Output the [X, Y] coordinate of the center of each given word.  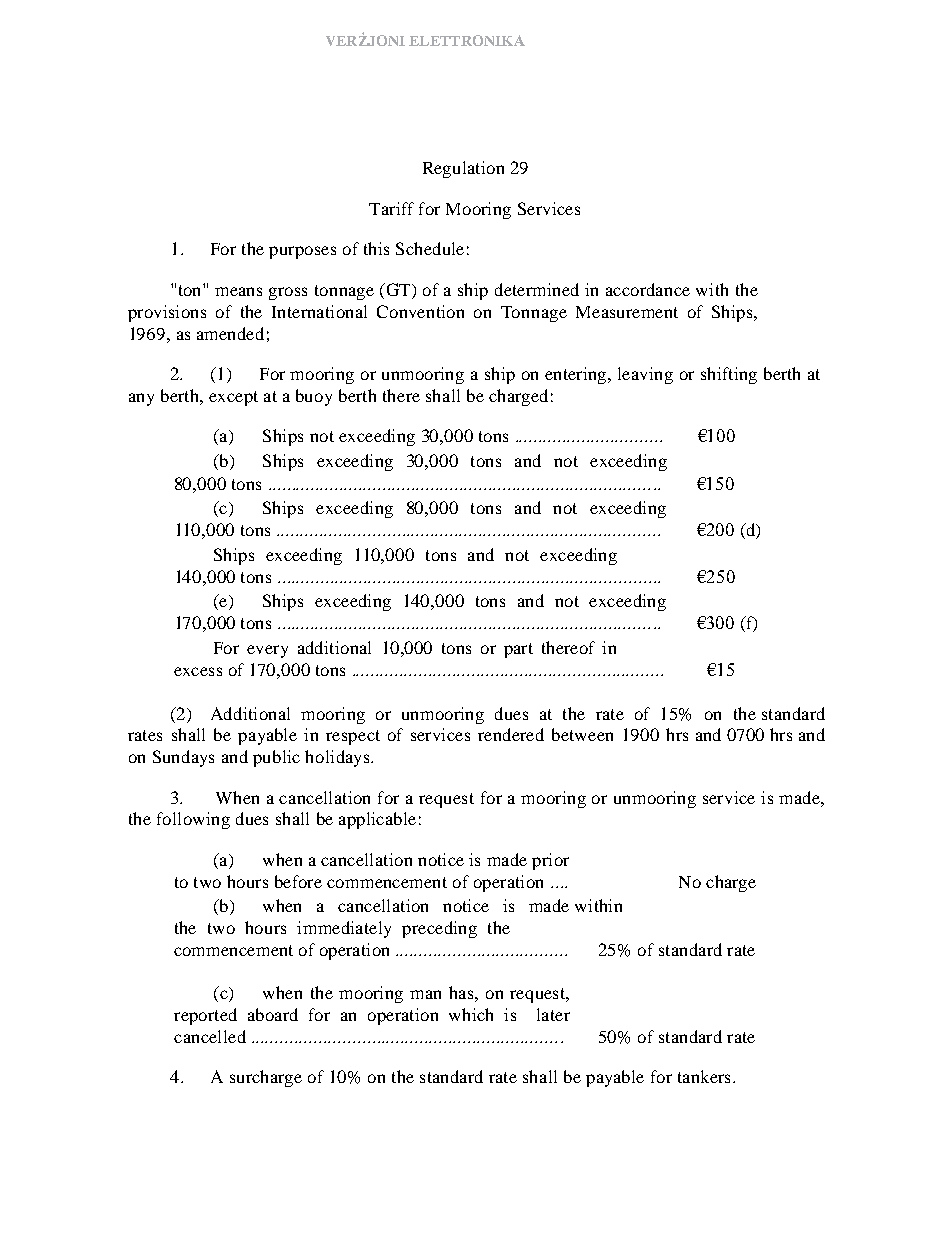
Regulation [463, 169]
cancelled [210, 1036]
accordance [648, 289]
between [582, 734]
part [518, 650]
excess [198, 671]
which [471, 1014]
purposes [302, 252]
